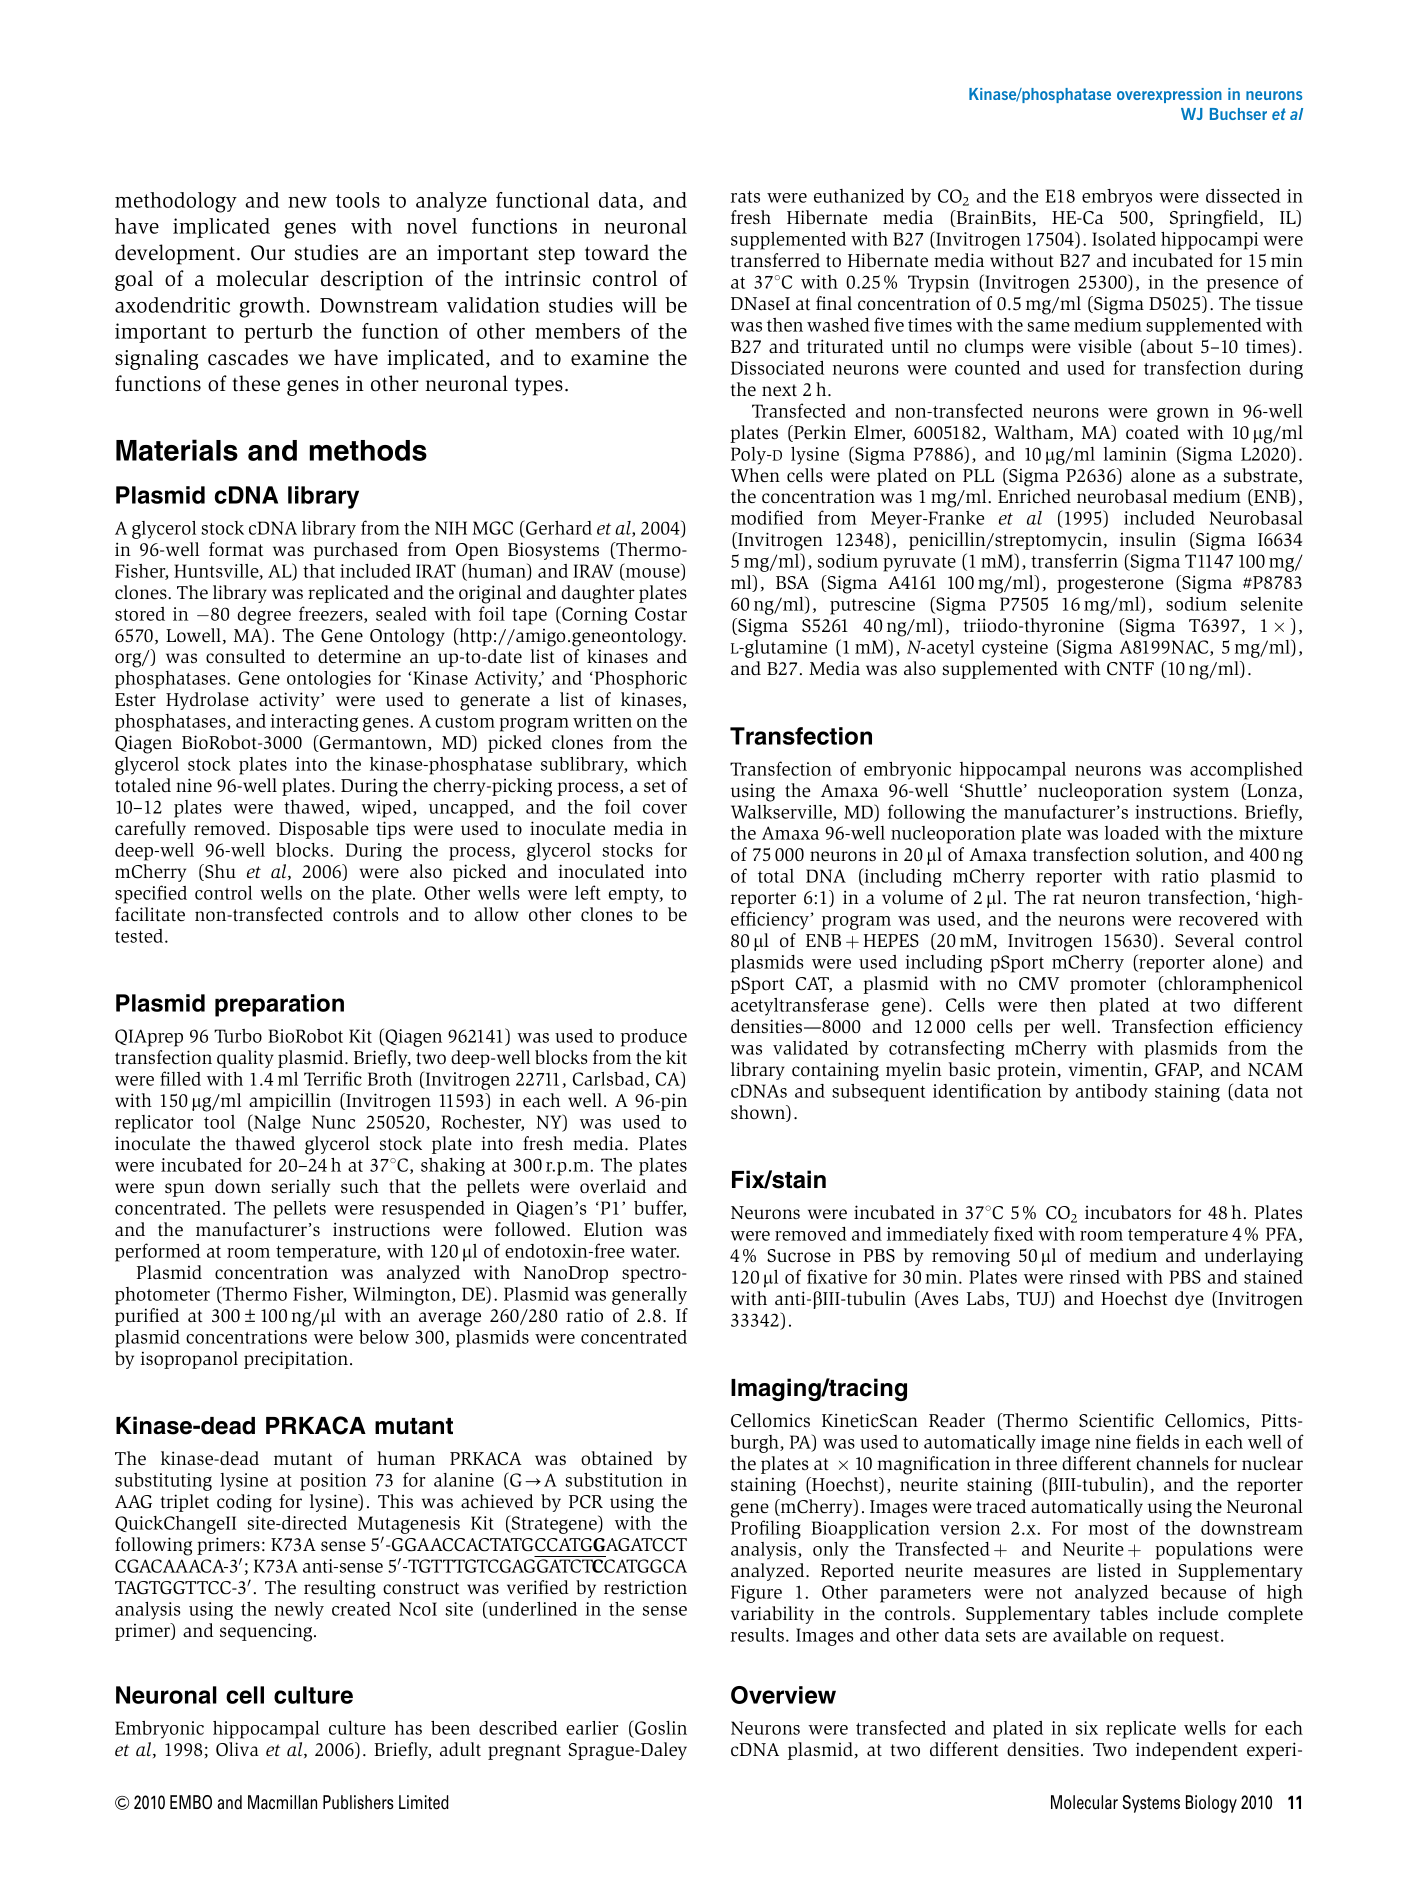  Describe the element at coordinates (775, 260) in the screenshot. I see `transferred` at that location.
